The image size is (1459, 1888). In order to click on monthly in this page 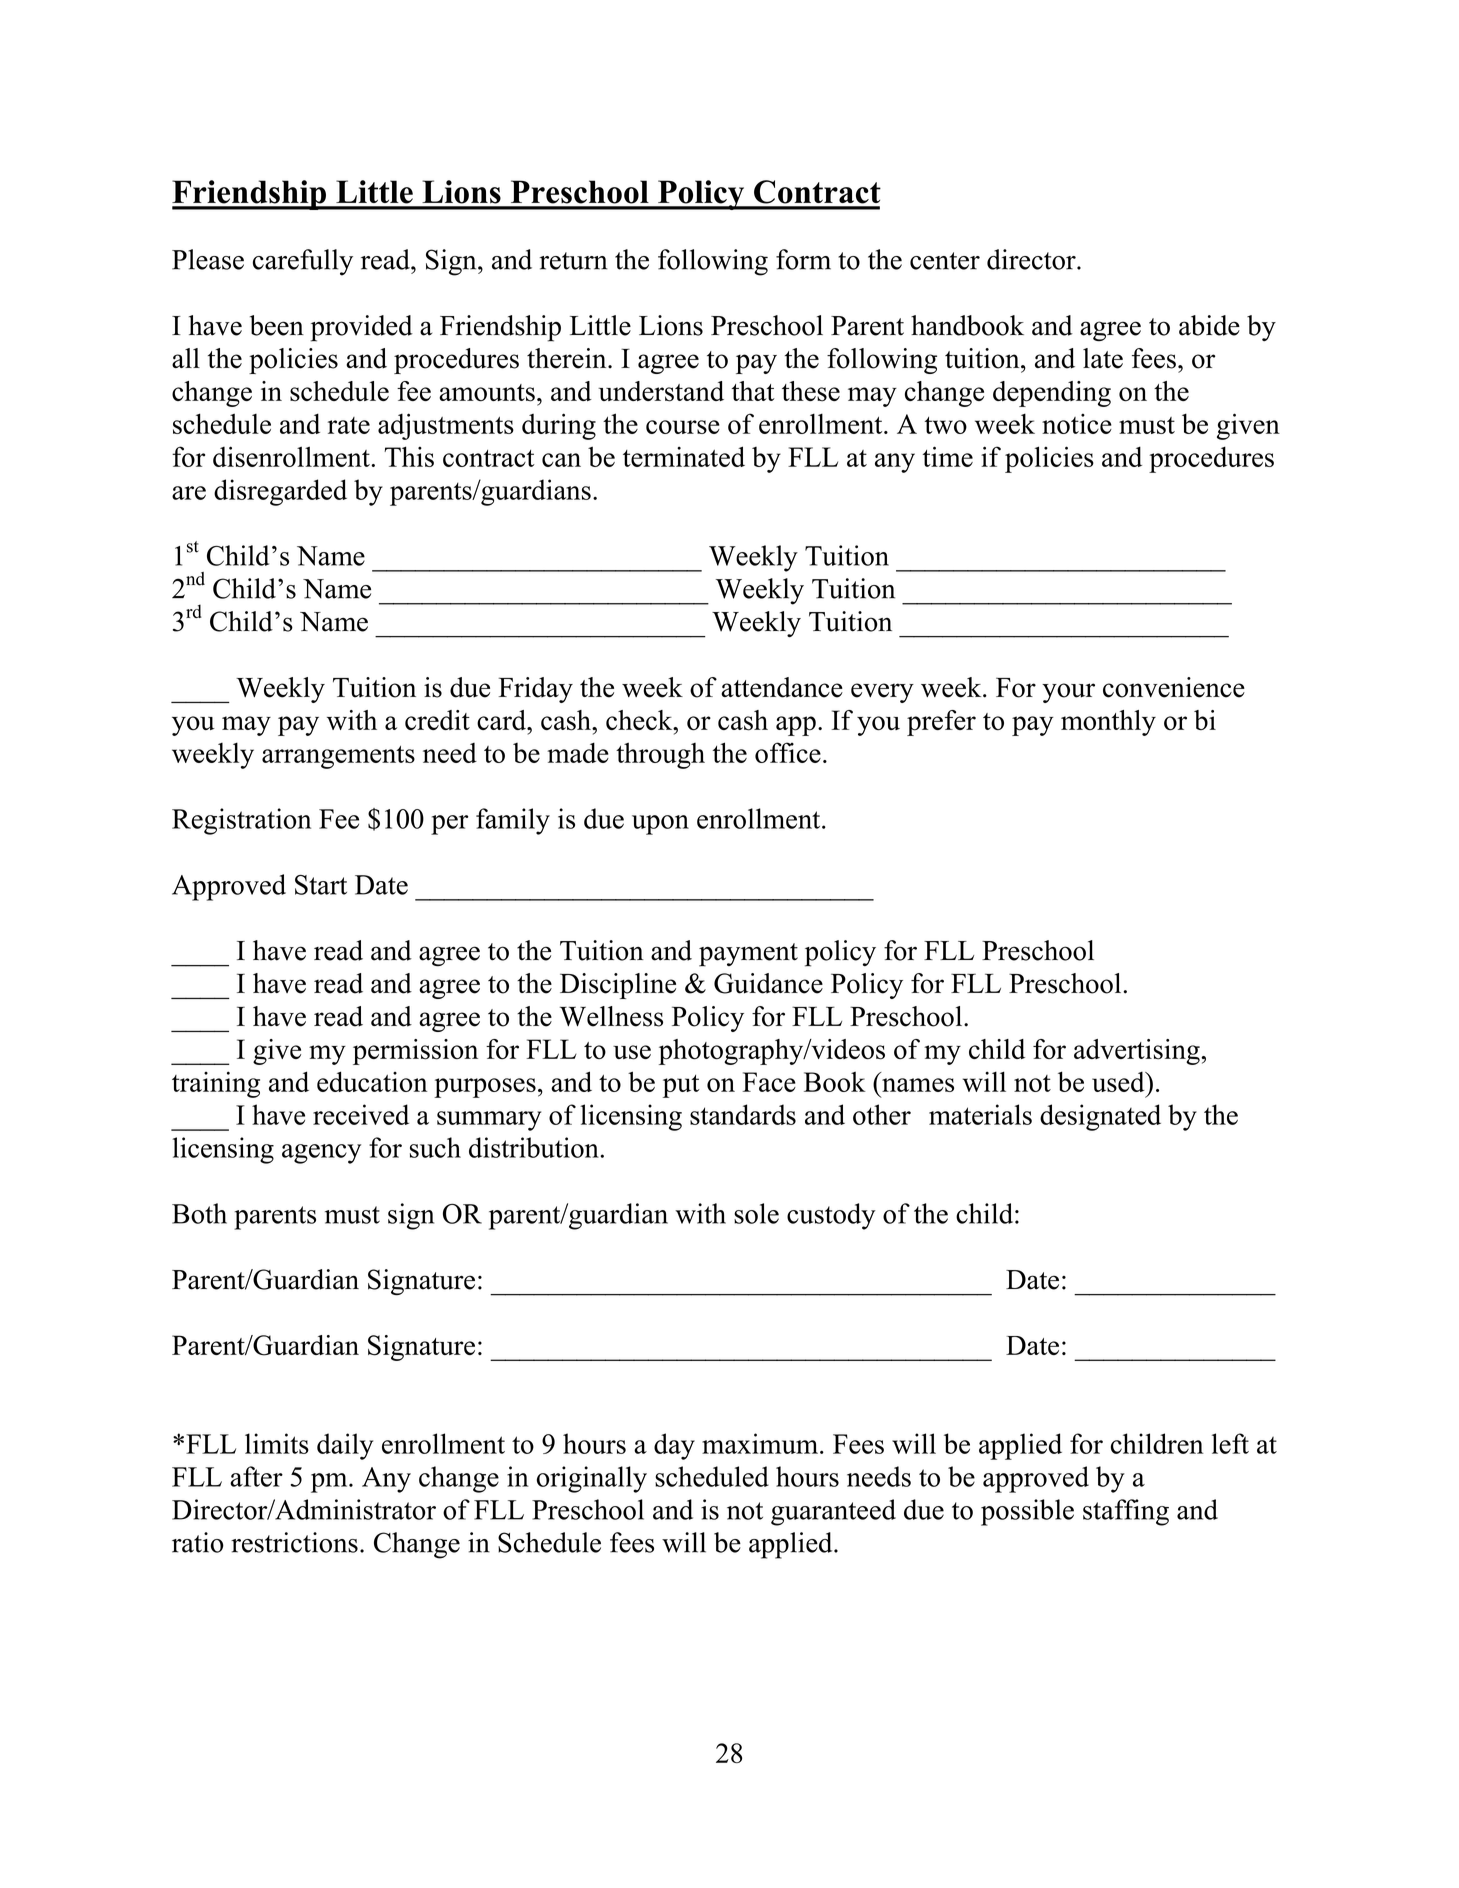, I will do `click(1108, 723)`.
